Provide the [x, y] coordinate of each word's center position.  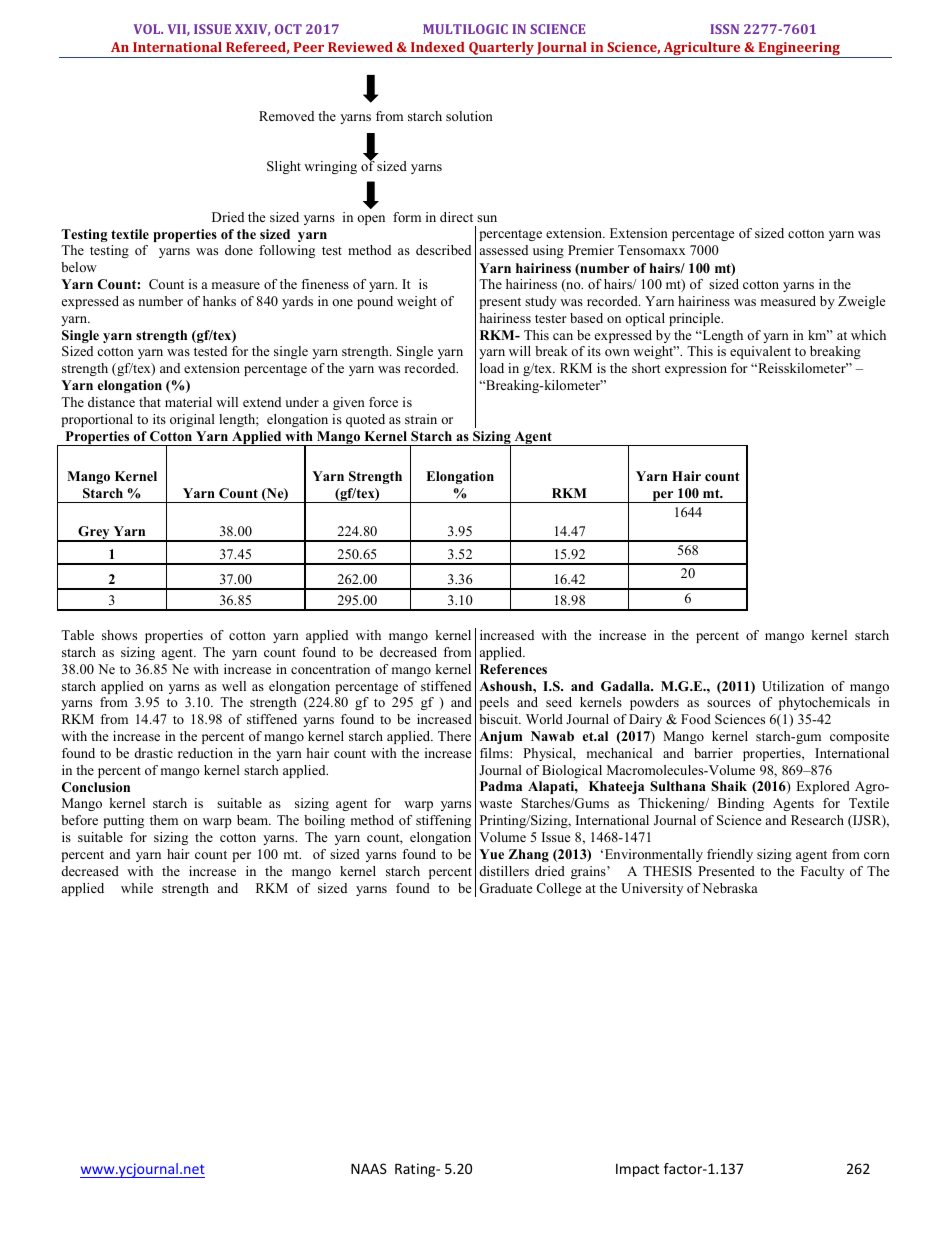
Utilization [793, 686]
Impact [637, 1170]
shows [119, 635]
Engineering [799, 50]
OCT [288, 29]
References [513, 669]
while [137, 888]
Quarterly [501, 50]
